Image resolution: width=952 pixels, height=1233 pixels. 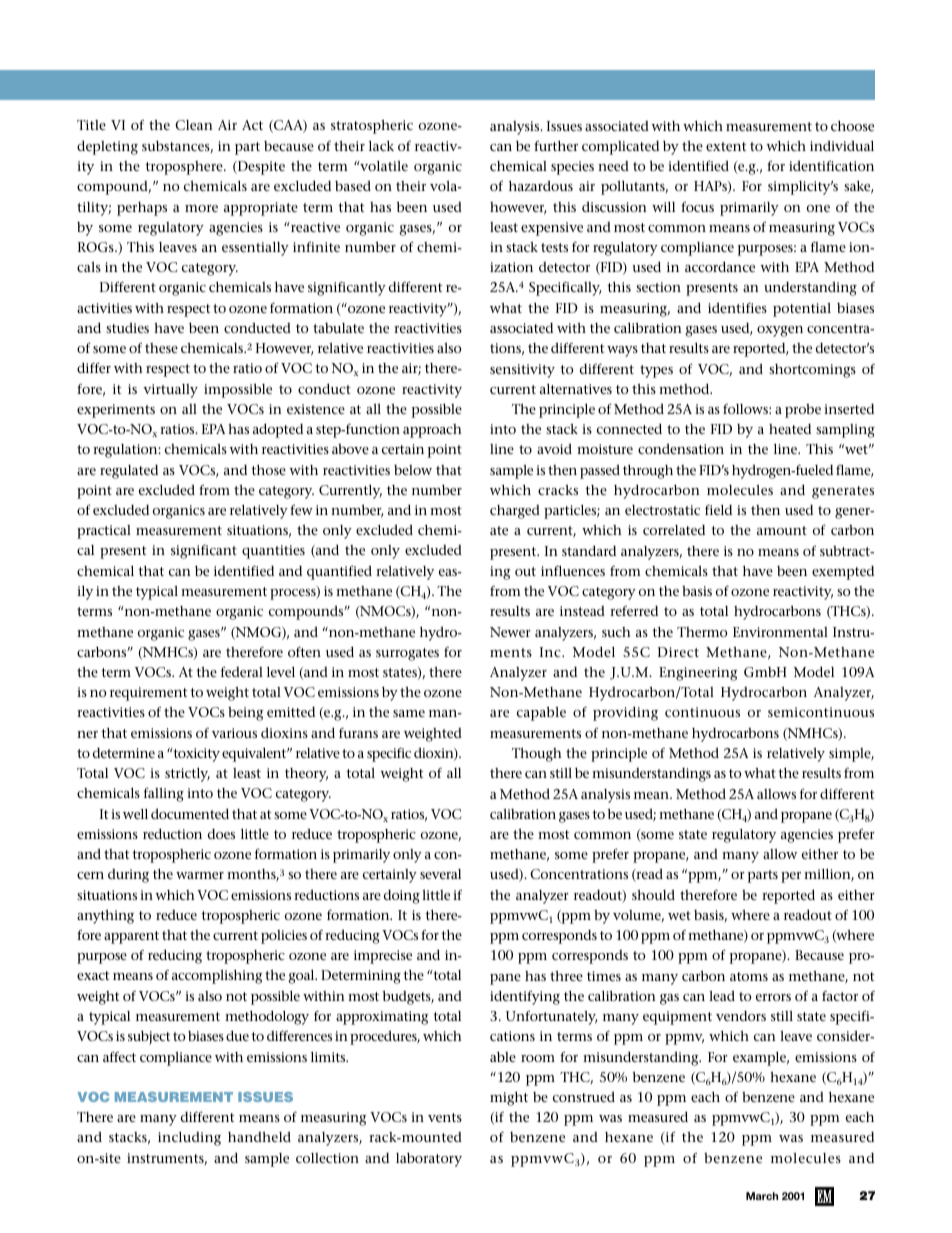 What do you see at coordinates (726, 146) in the document?
I see `extent` at bounding box center [726, 146].
